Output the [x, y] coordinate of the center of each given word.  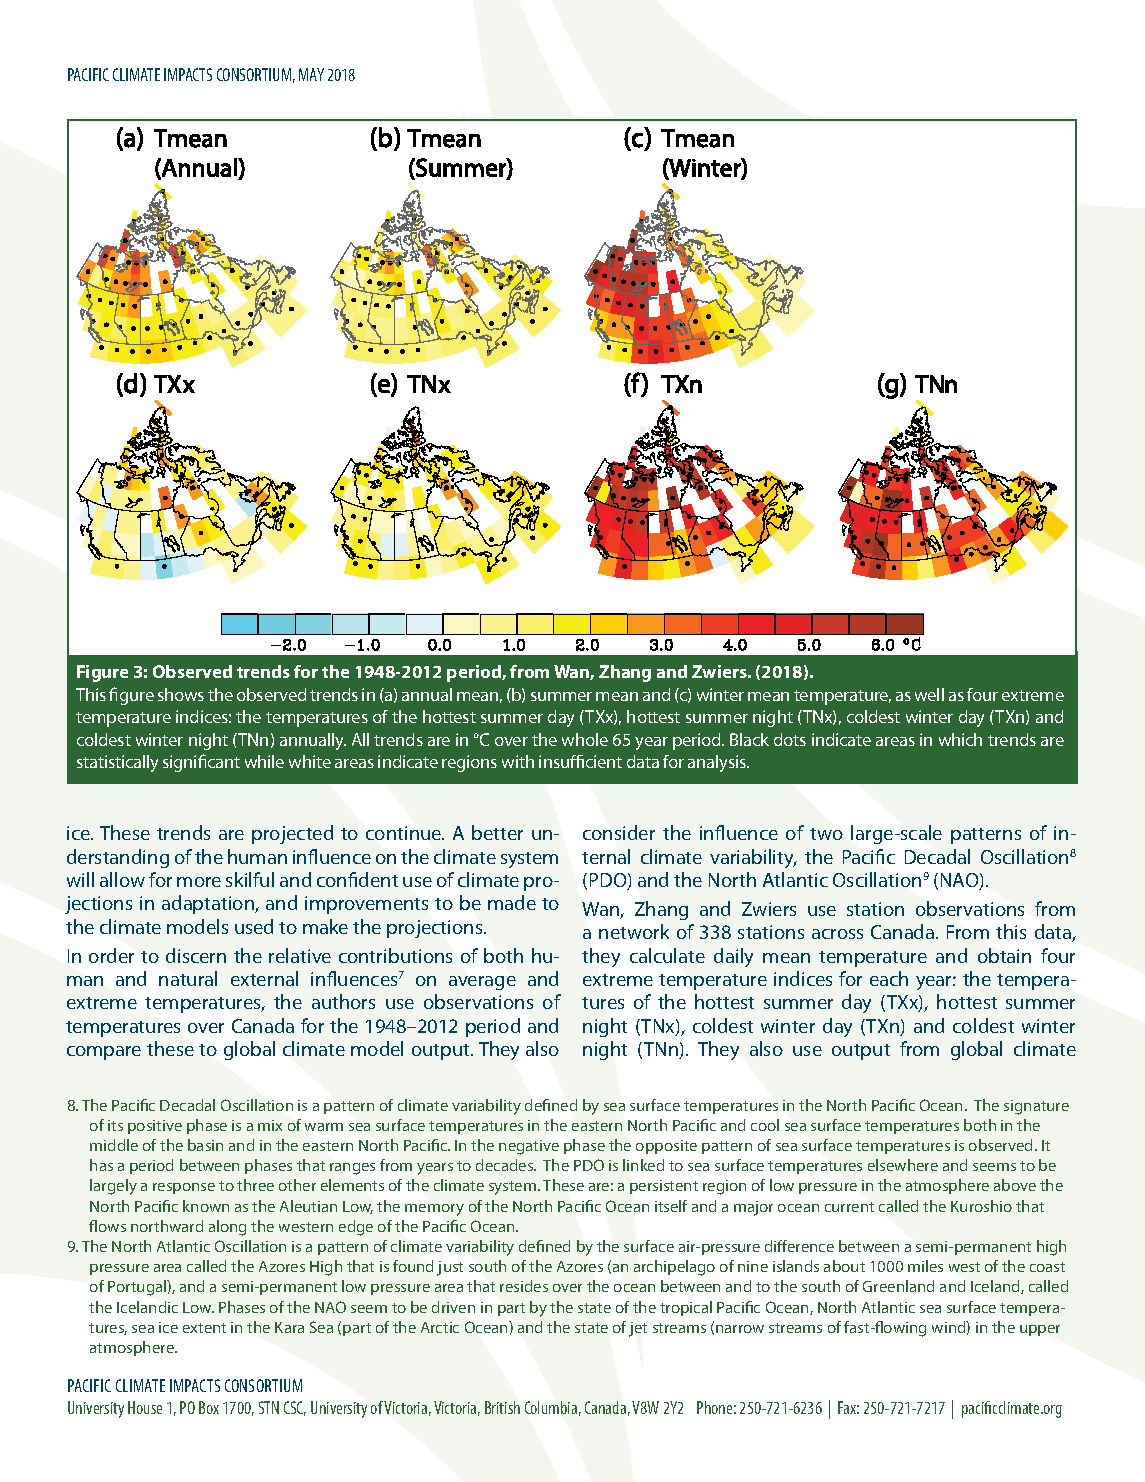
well [929, 694]
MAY [311, 74]
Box [209, 1407]
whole [585, 739]
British [502, 1407]
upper [1040, 1330]
